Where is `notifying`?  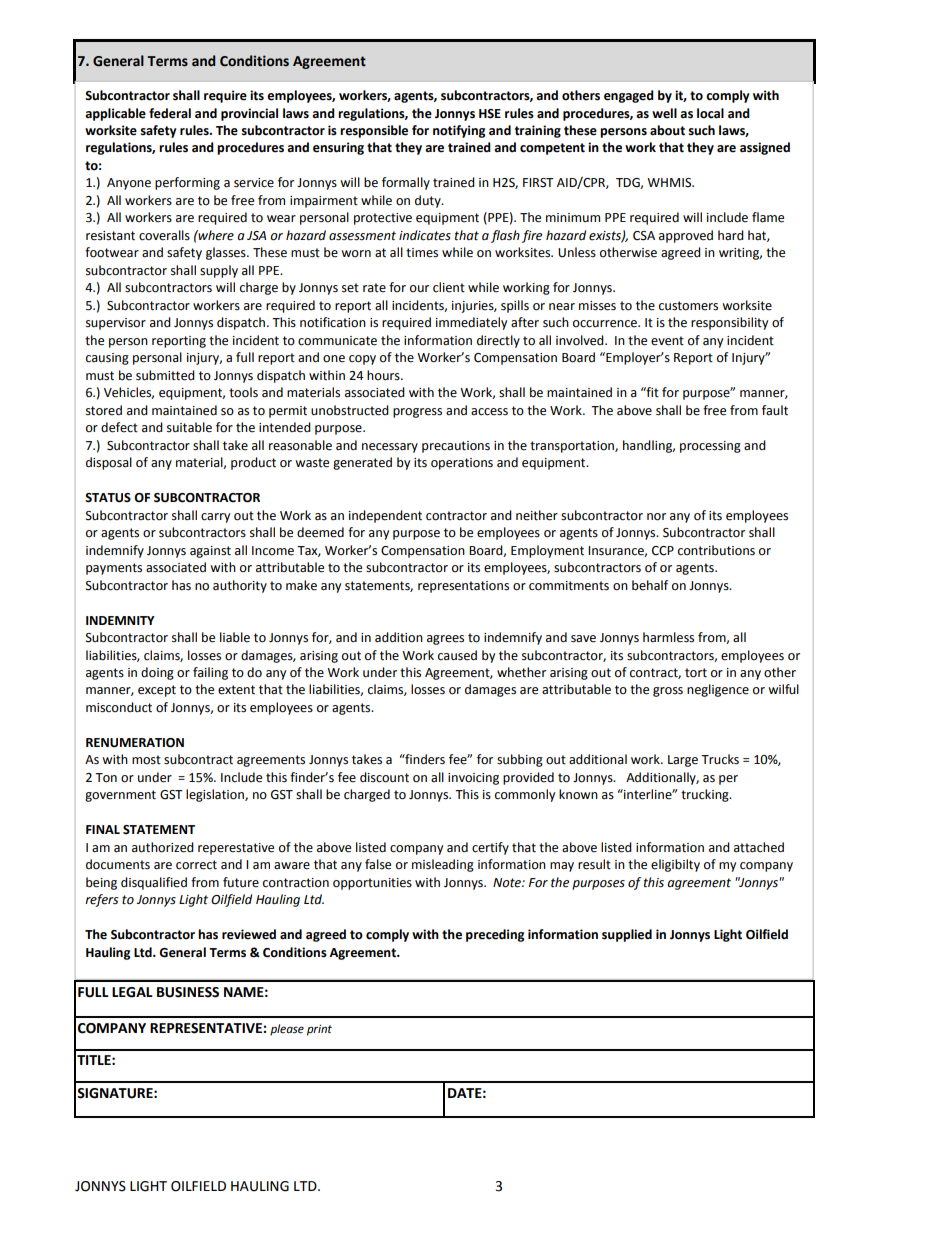
notifying is located at coordinates (459, 131).
